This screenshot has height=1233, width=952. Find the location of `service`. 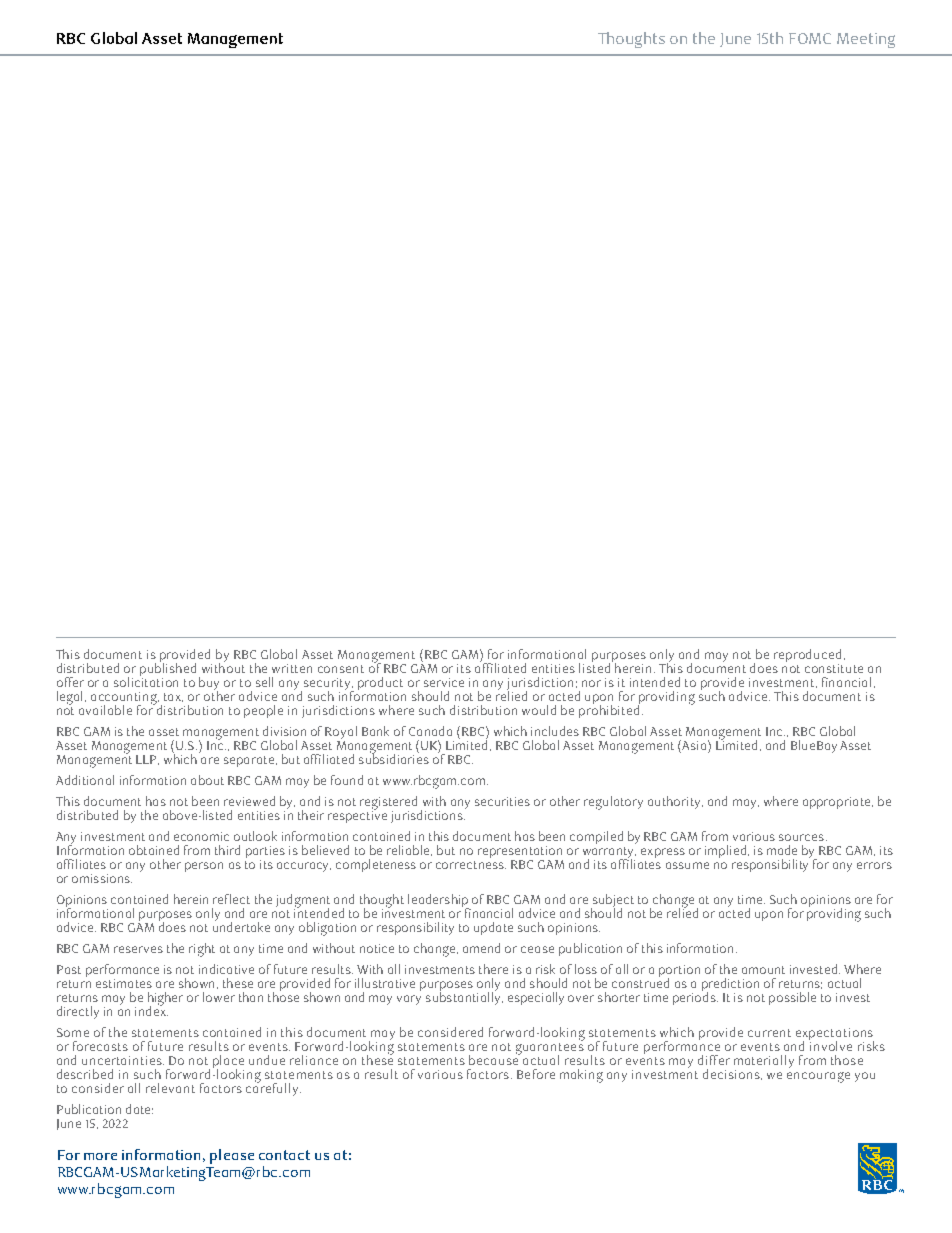

service is located at coordinates (444, 682).
